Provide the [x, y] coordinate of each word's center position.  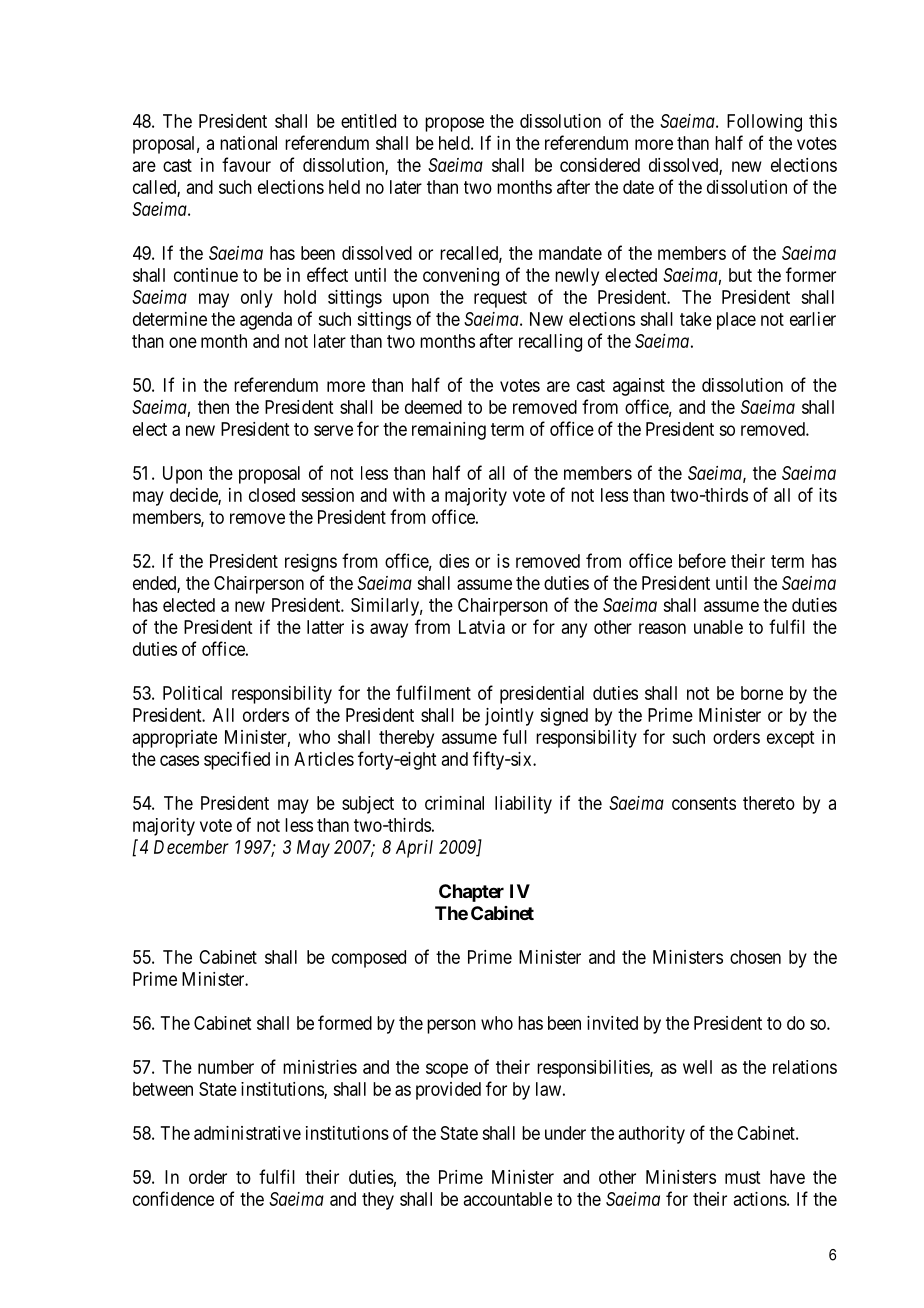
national [248, 143]
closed [272, 495]
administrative [247, 1133]
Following [764, 123]
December [191, 847]
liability [523, 805]
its [828, 495]
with [409, 495]
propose [454, 124]
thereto [769, 803]
